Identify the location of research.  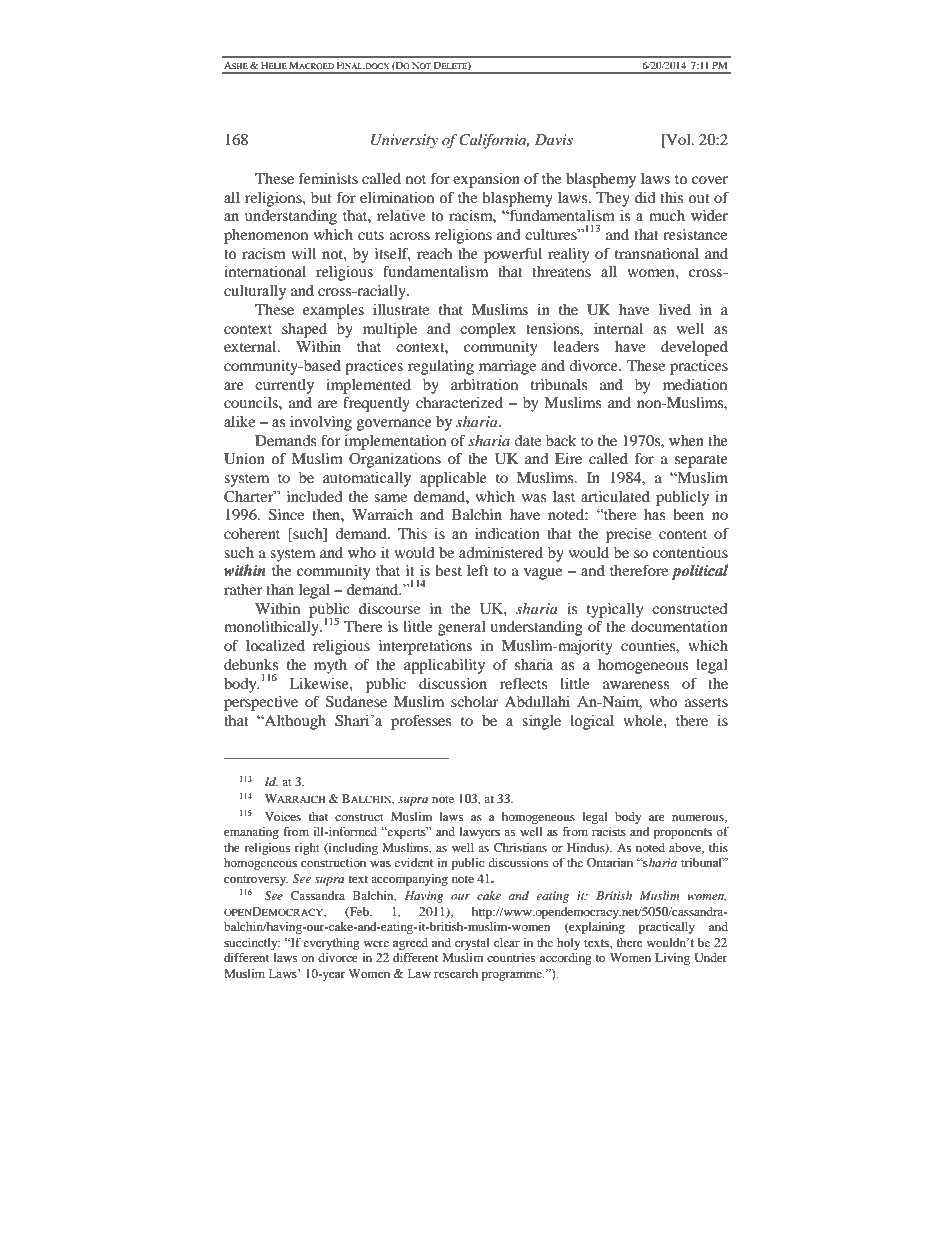
(456, 973).
